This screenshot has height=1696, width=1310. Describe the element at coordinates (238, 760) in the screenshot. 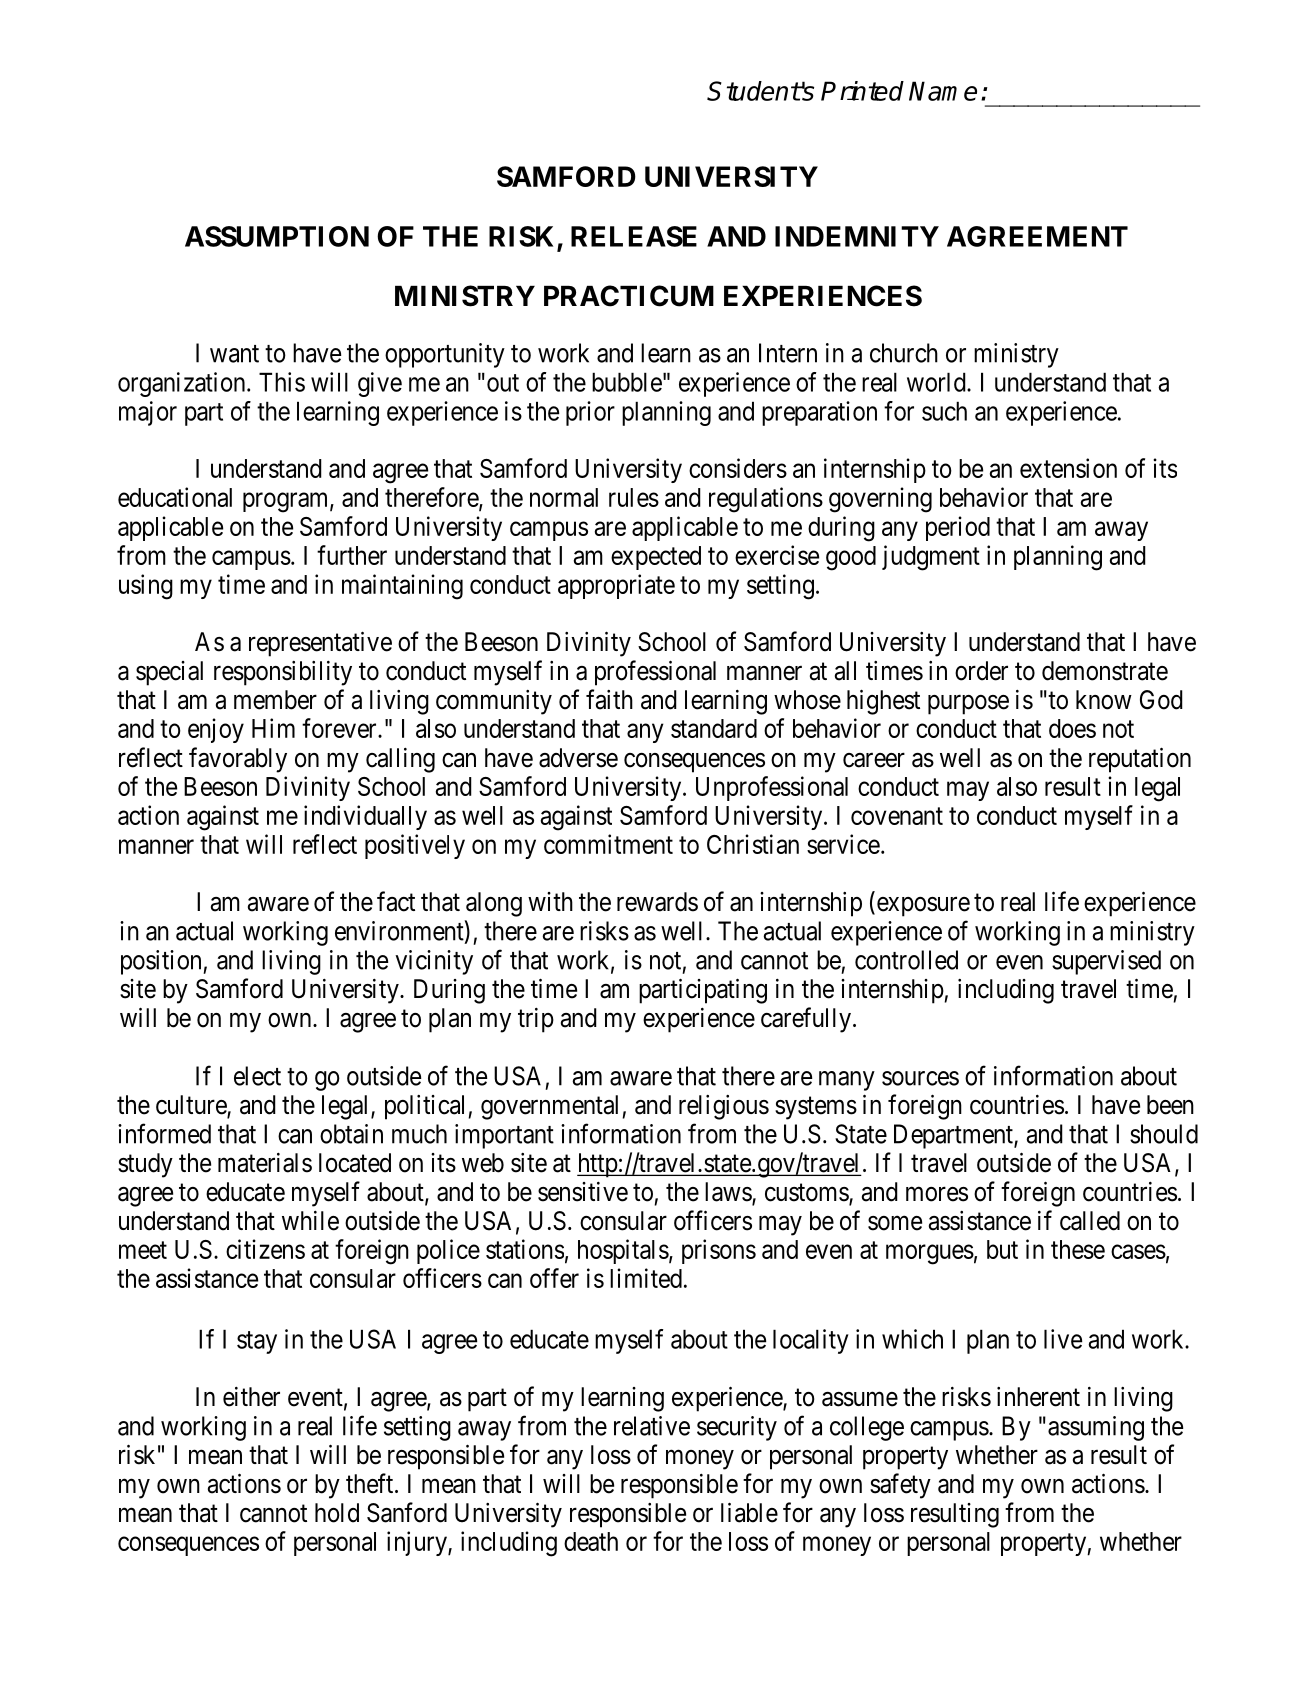

I see `favorably` at that location.
